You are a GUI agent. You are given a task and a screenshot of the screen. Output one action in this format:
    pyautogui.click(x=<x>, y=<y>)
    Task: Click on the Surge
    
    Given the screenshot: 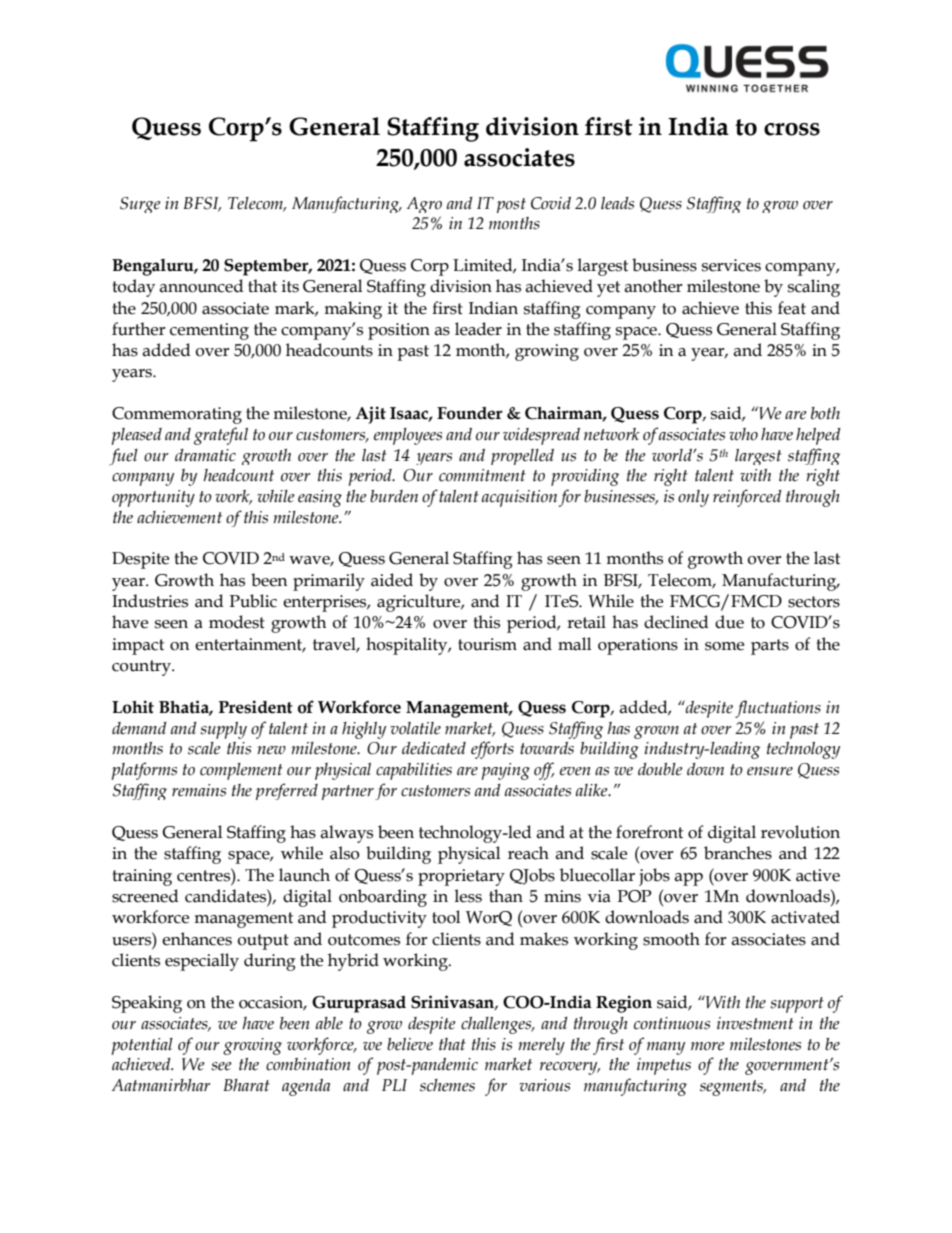 What is the action you would take?
    pyautogui.click(x=140, y=205)
